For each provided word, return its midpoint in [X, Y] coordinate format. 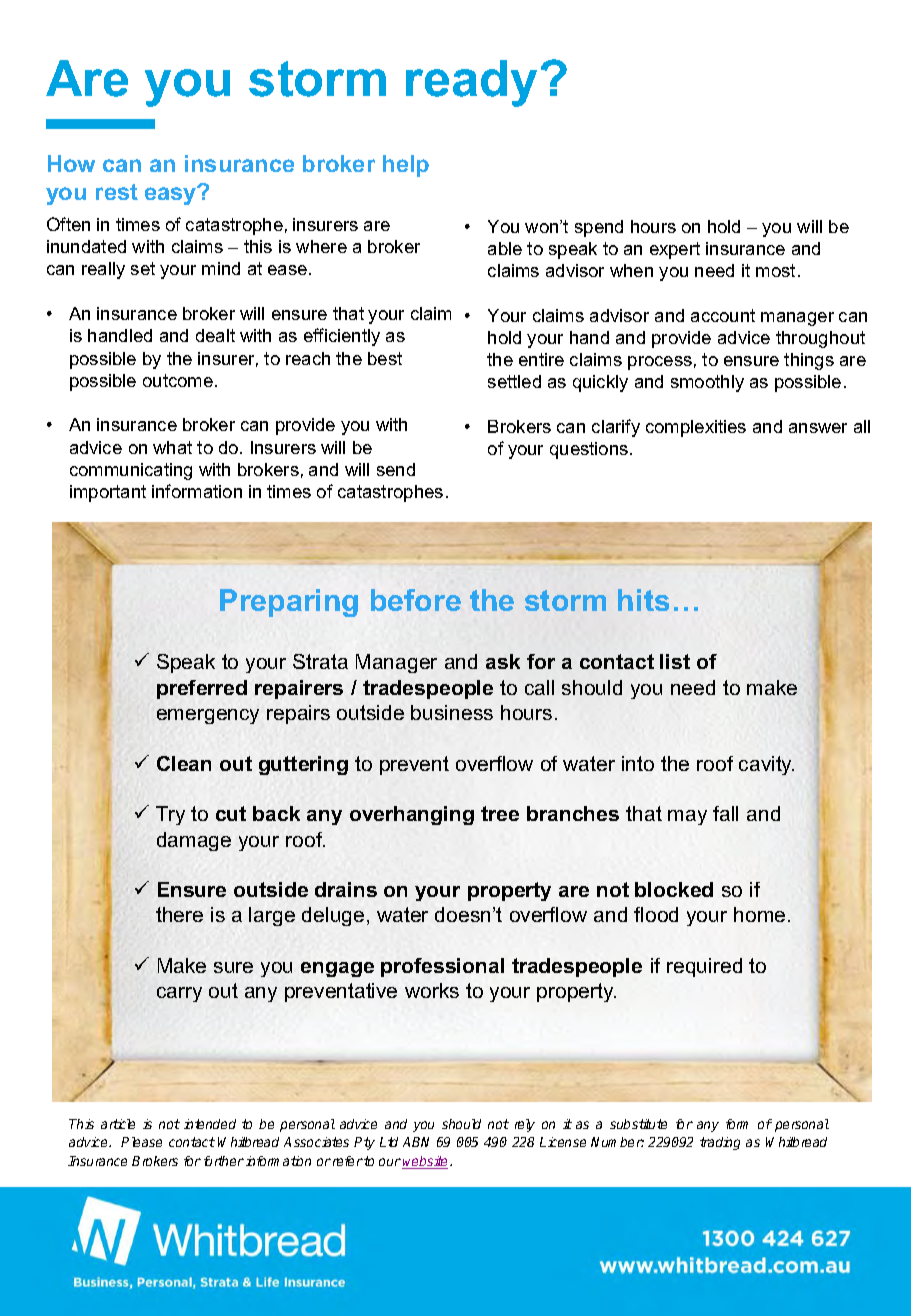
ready [471, 83]
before [416, 600]
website [426, 1162]
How [71, 163]
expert [675, 250]
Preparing [289, 603]
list [675, 661]
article [118, 1124]
